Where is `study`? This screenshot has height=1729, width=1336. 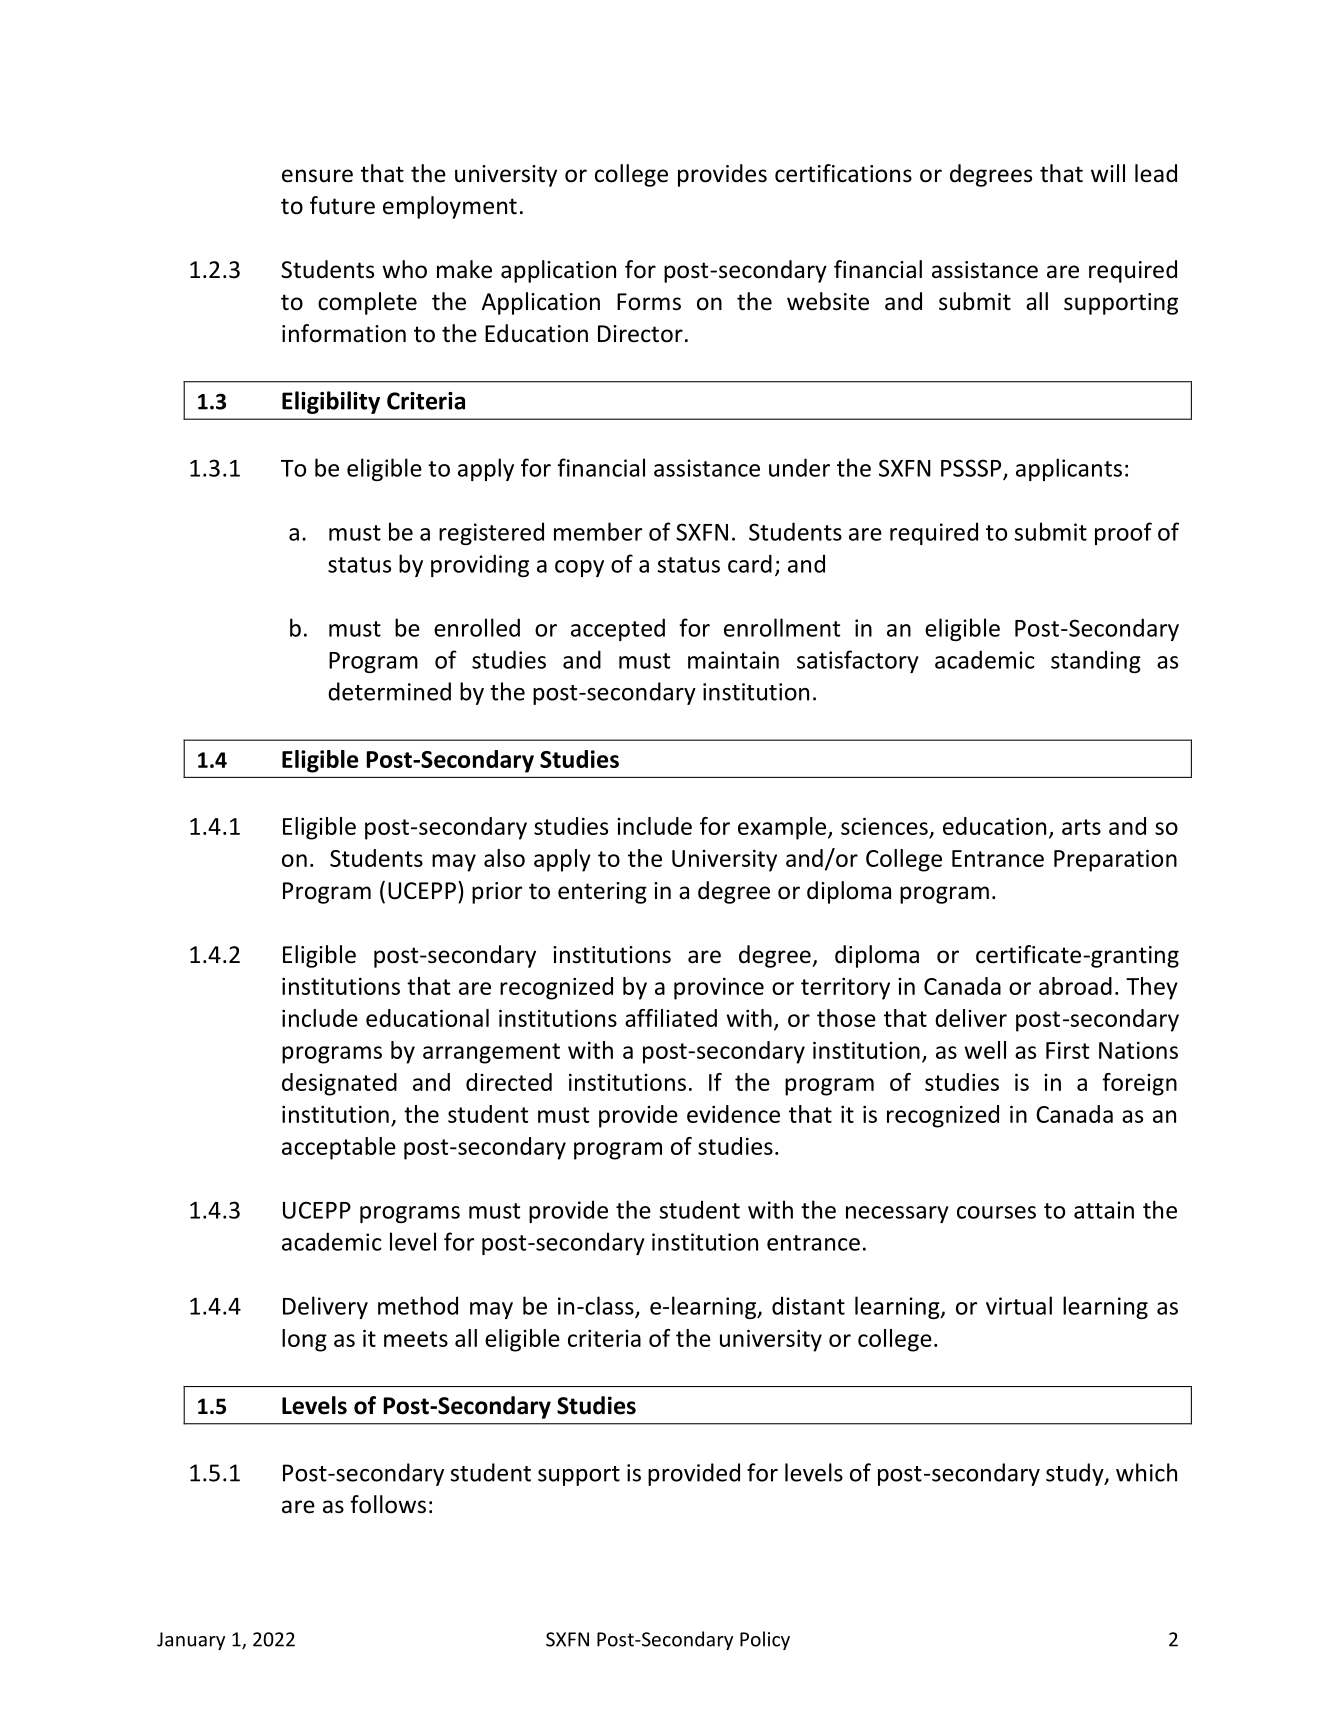 study is located at coordinates (1076, 1474).
